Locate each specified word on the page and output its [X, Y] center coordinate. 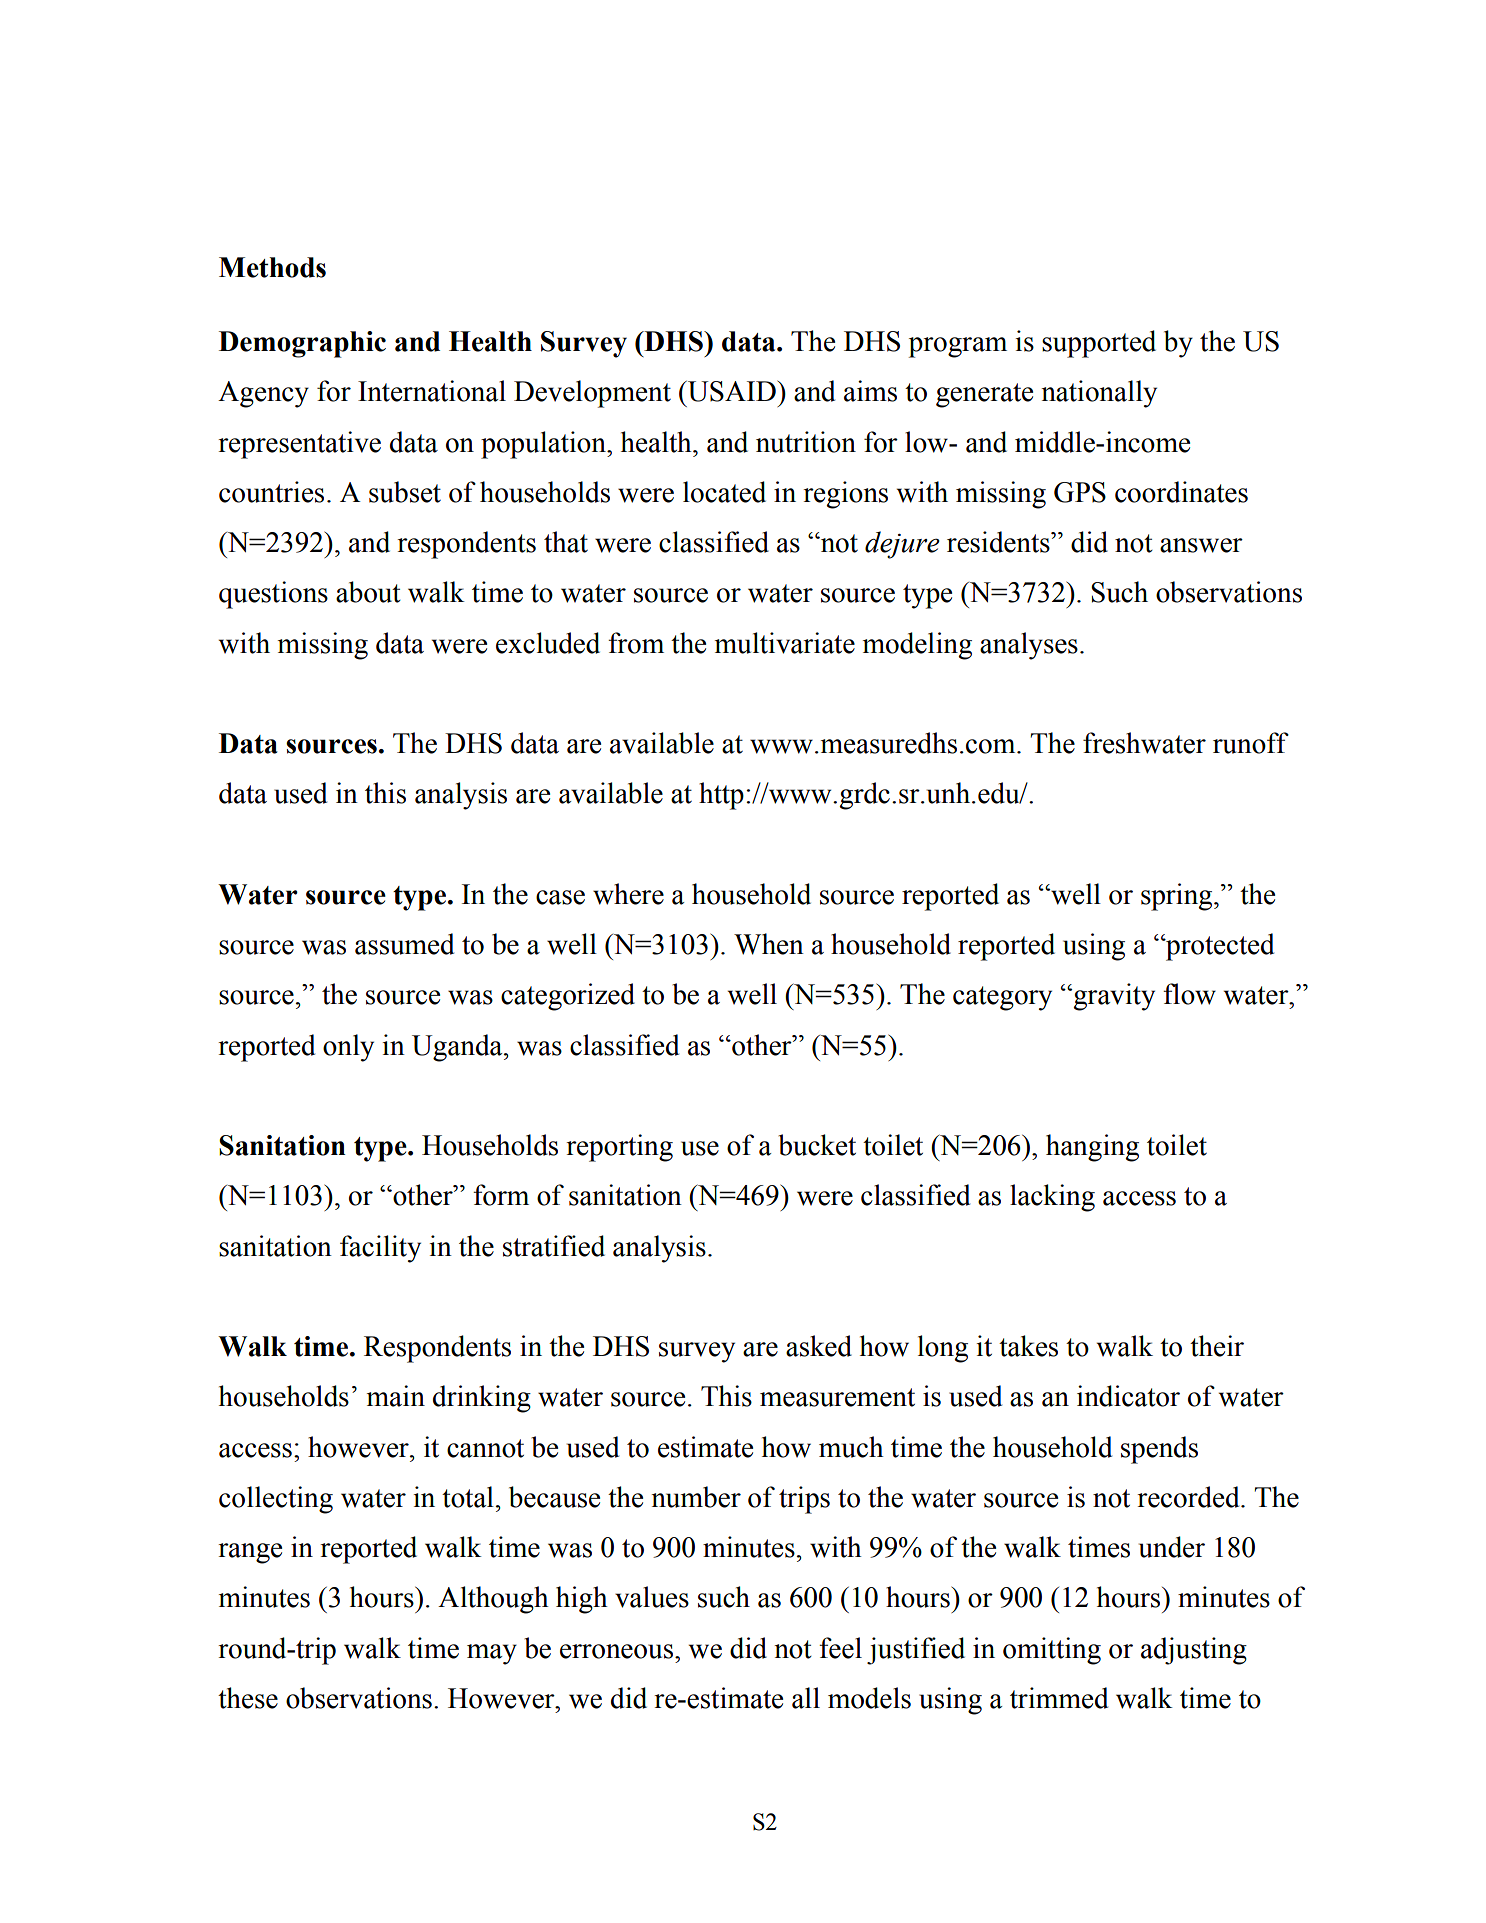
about [368, 592]
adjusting [1194, 1651]
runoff [1251, 743]
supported [1099, 344]
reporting [619, 1148]
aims [870, 391]
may [492, 1654]
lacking [1052, 1198]
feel [840, 1648]
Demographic [302, 344]
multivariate [785, 643]
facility [380, 1249]
